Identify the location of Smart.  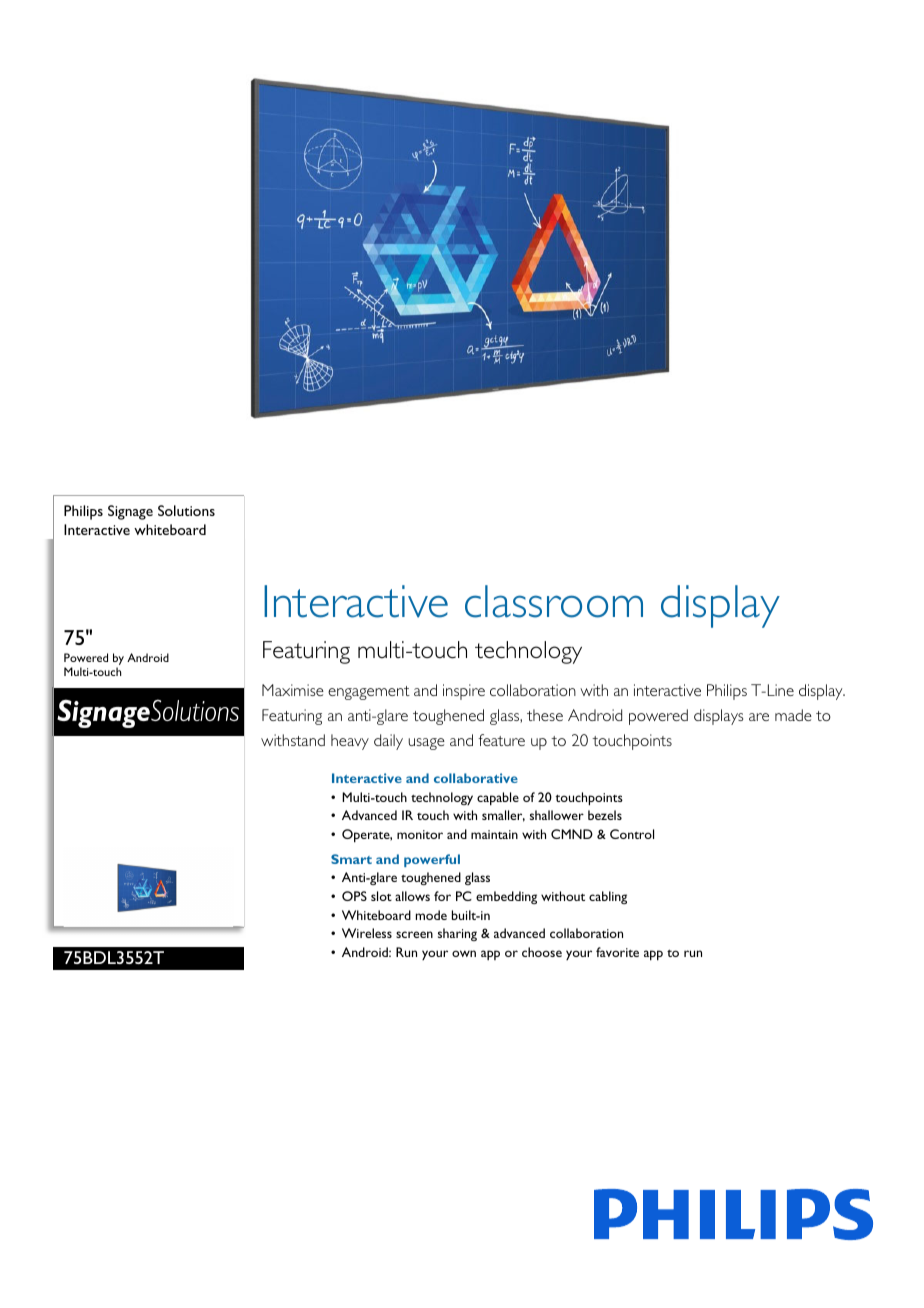
(351, 859).
